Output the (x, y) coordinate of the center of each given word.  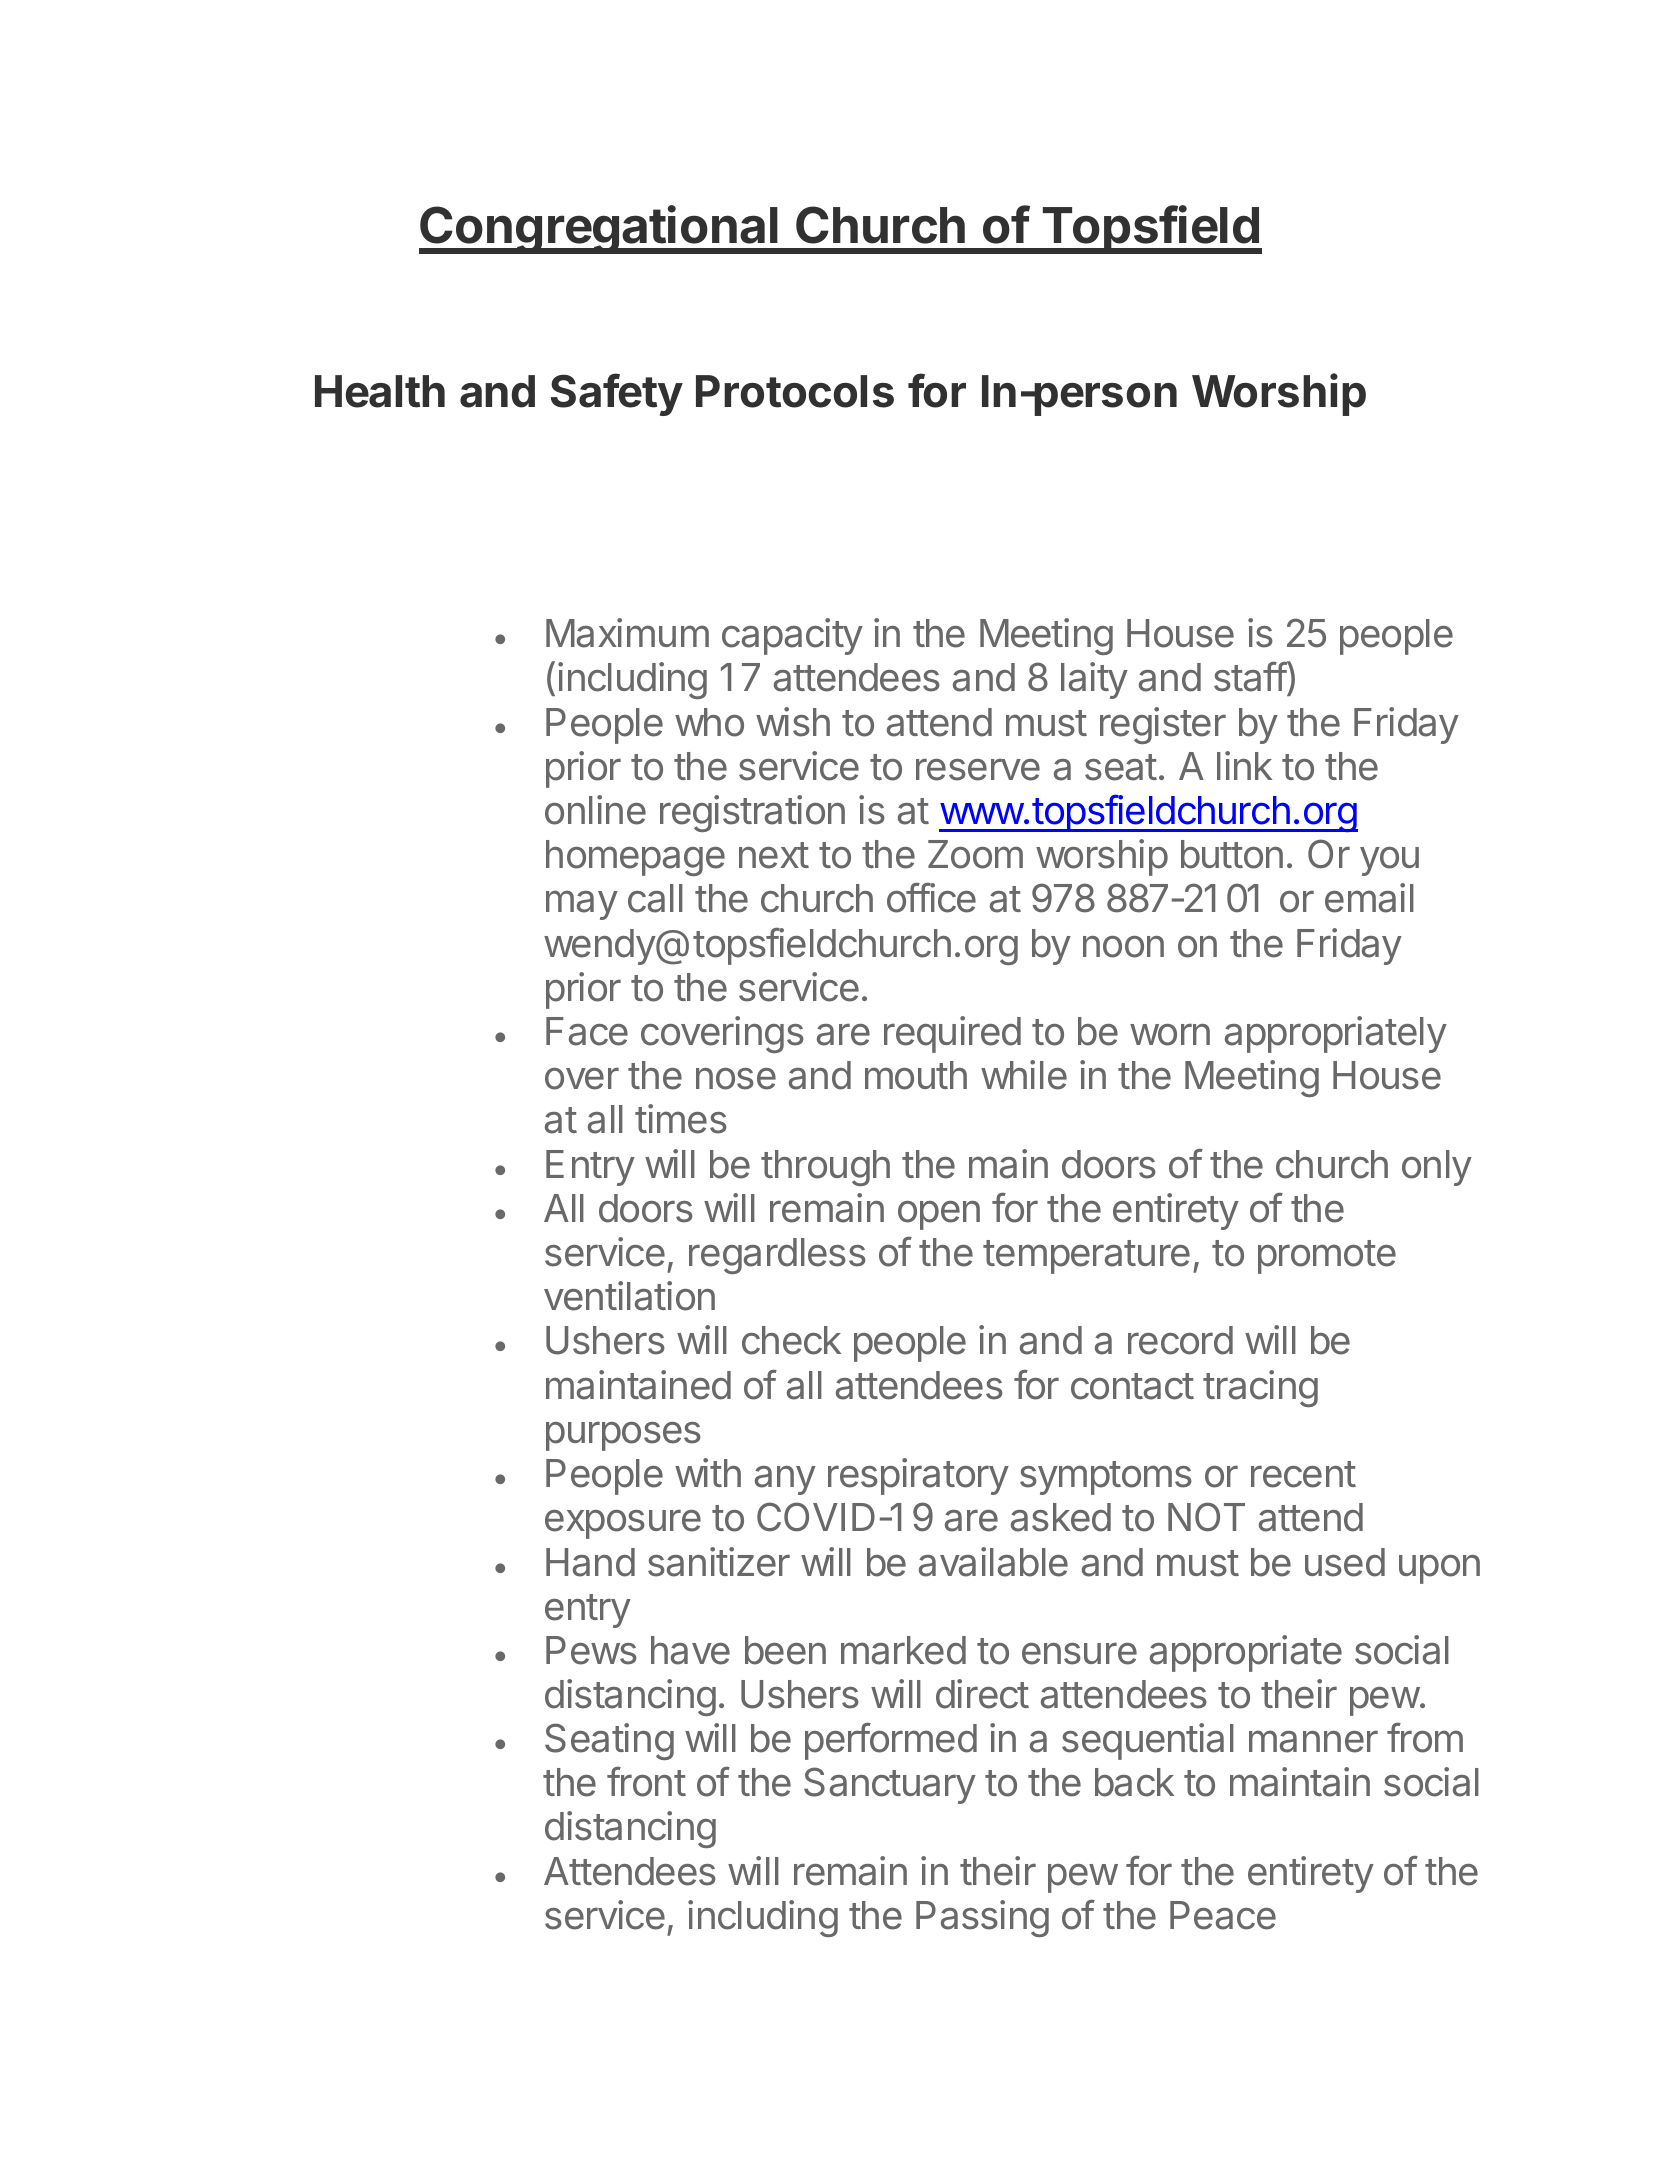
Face (587, 1031)
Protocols (795, 391)
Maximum (627, 633)
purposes (623, 1436)
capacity (792, 636)
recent (1303, 1474)
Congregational (599, 229)
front (646, 1781)
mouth (916, 1075)
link (1244, 765)
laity (1094, 680)
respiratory (918, 1476)
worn (1170, 1034)
